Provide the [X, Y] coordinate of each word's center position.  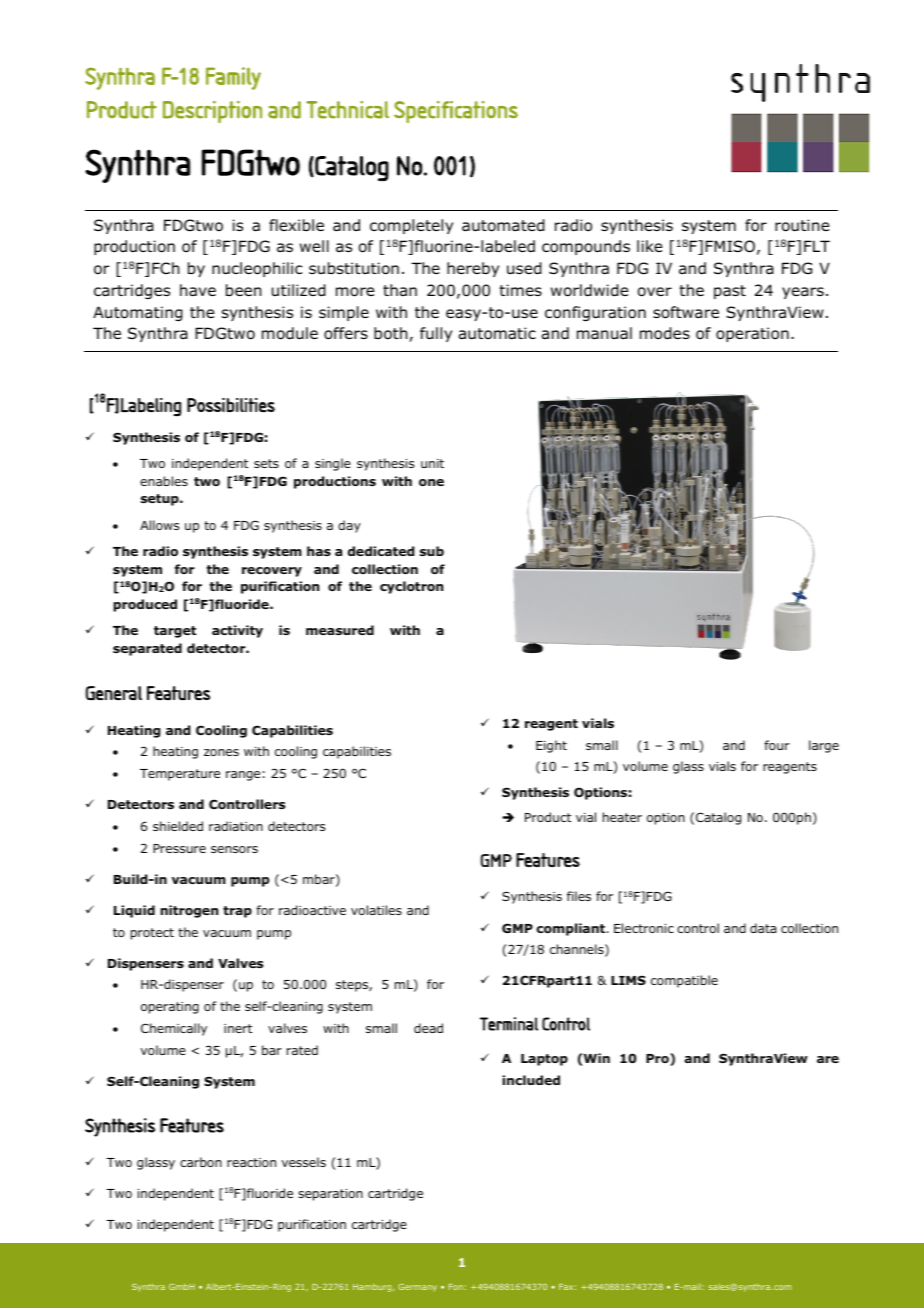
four [777, 745]
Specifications [456, 112]
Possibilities [231, 405]
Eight [551, 746]
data [763, 928]
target [175, 632]
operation [752, 334]
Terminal [509, 1024]
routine [802, 225]
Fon [456, 1287]
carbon [201, 1162]
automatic [497, 333]
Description [212, 112]
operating [170, 1008]
